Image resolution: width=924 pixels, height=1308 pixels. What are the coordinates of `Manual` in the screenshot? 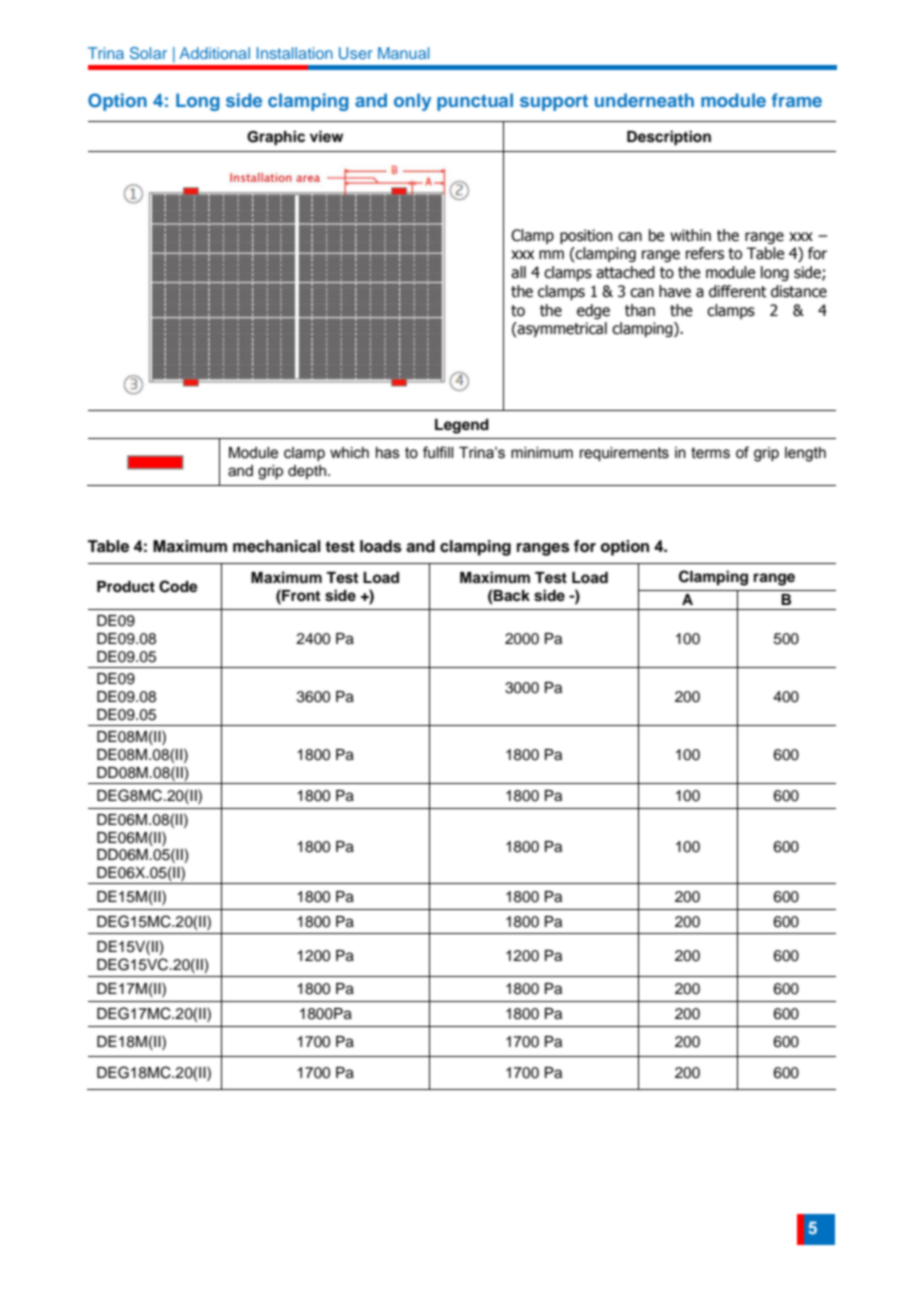 It's located at (403, 53).
